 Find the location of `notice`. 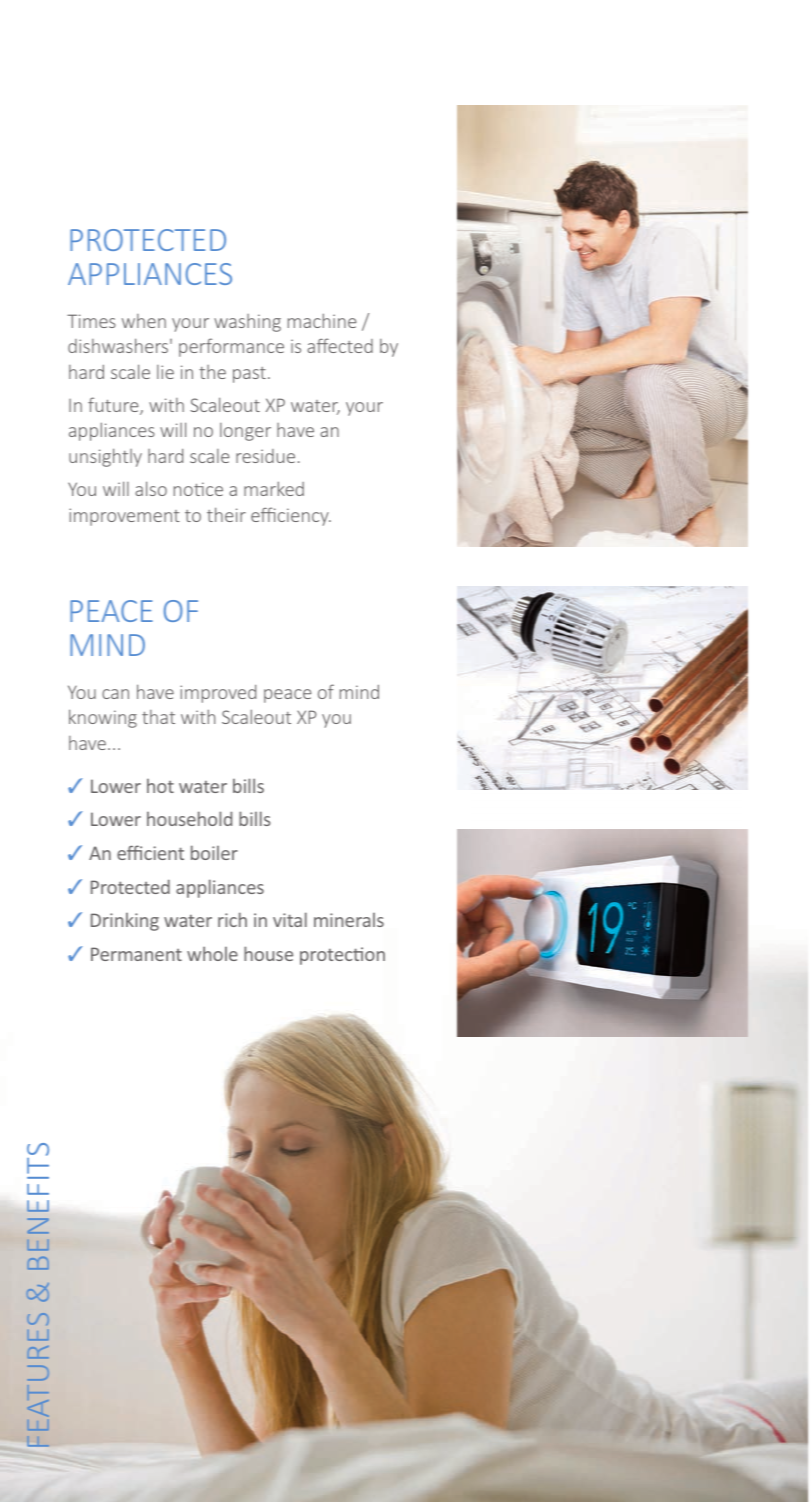

notice is located at coordinates (198, 489).
